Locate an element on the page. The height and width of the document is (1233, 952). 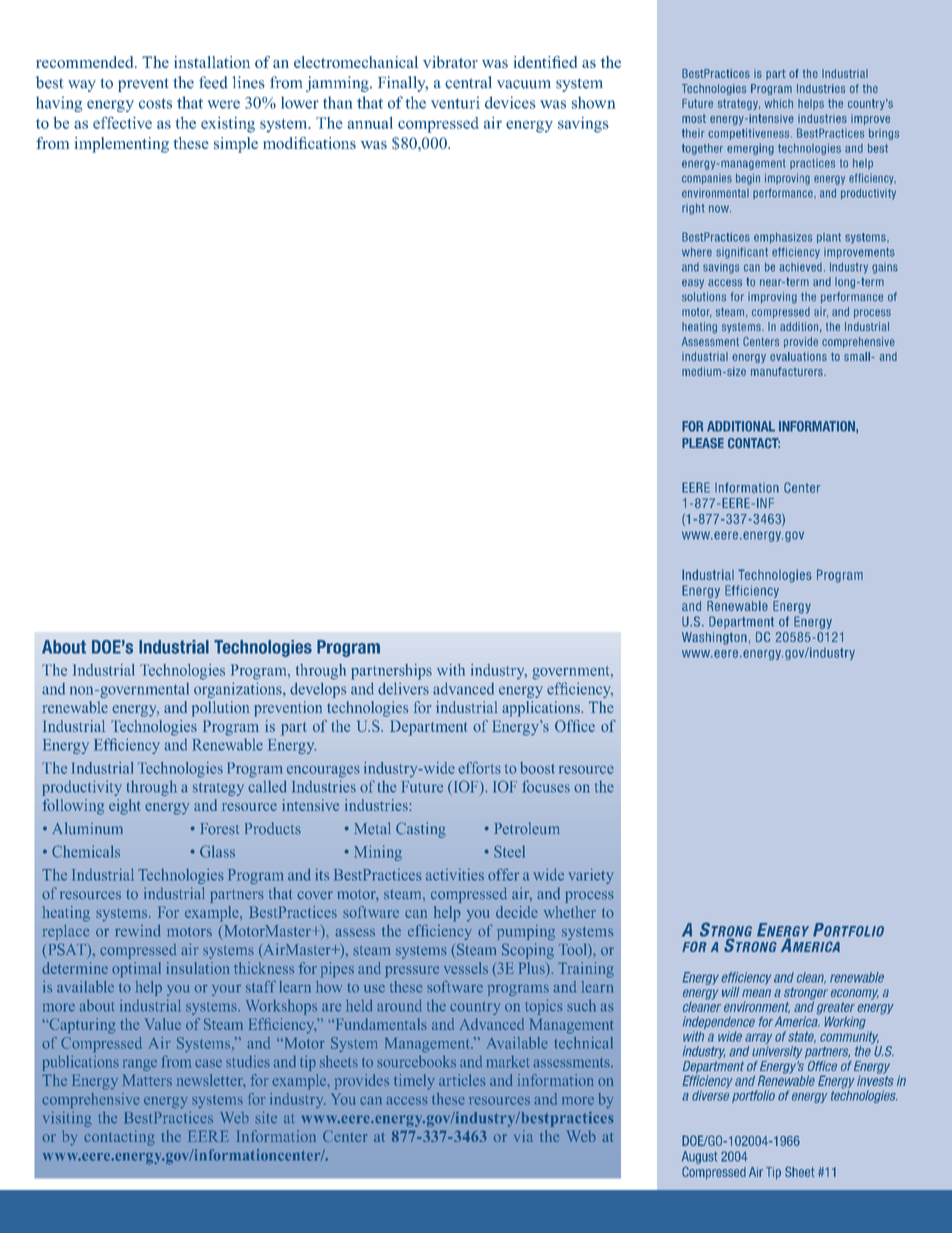
organizations is located at coordinates (239, 690).
